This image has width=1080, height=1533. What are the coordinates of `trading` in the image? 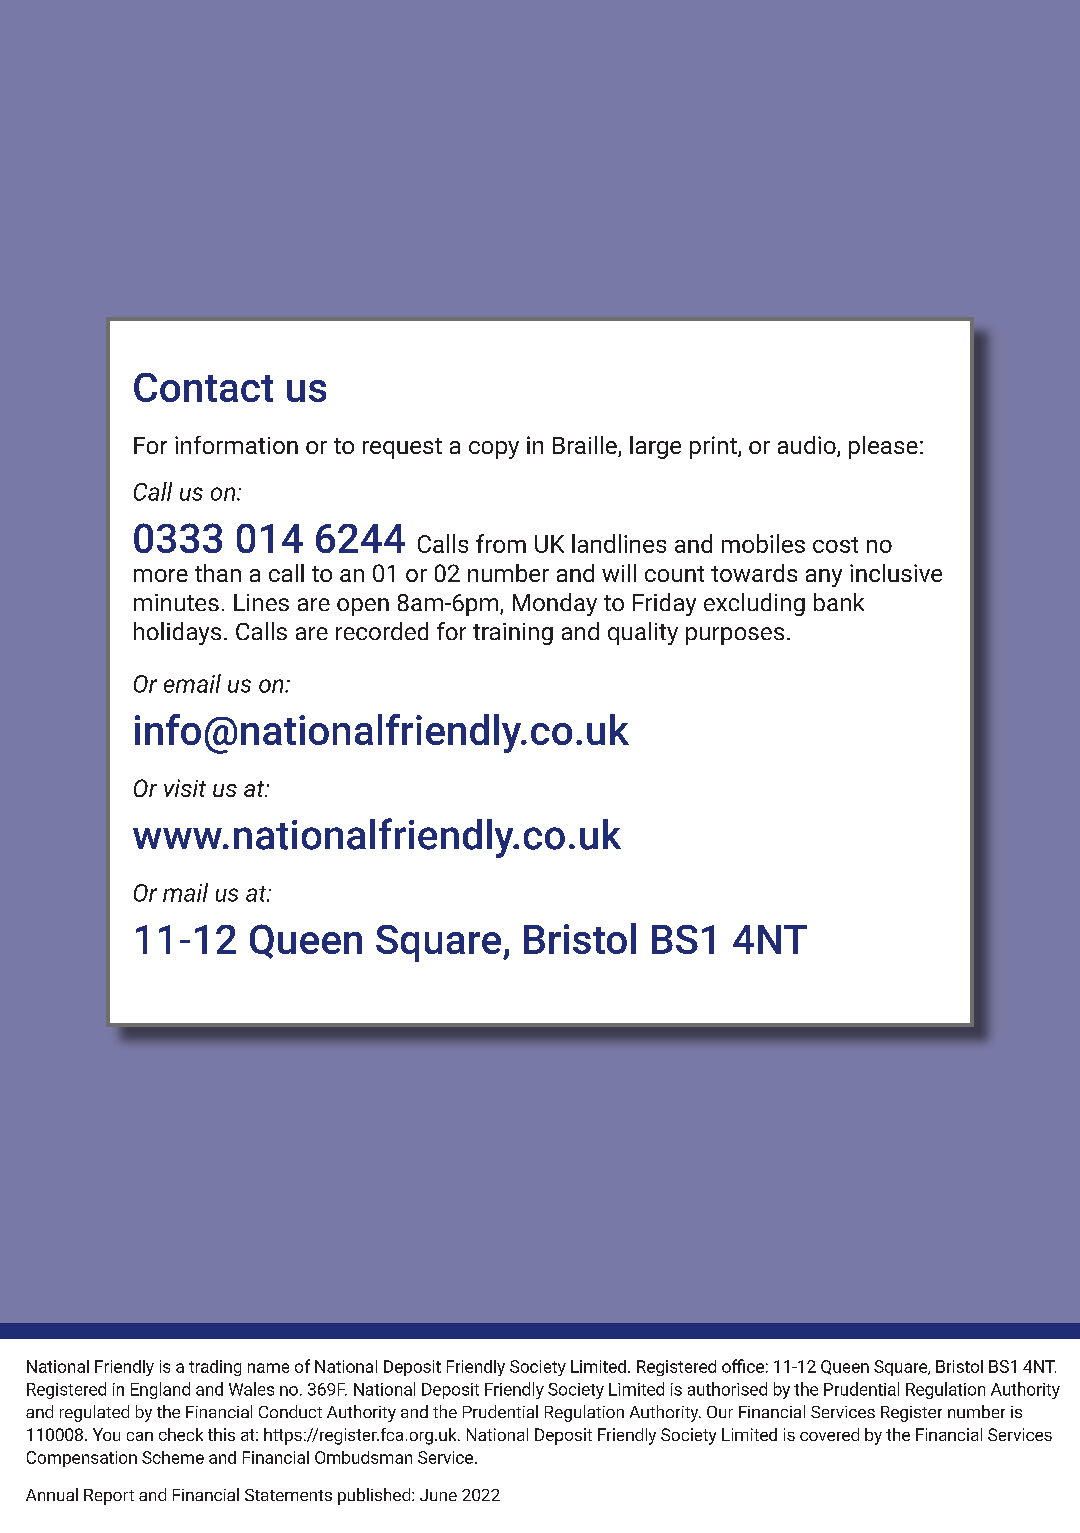 It's located at (215, 1368).
